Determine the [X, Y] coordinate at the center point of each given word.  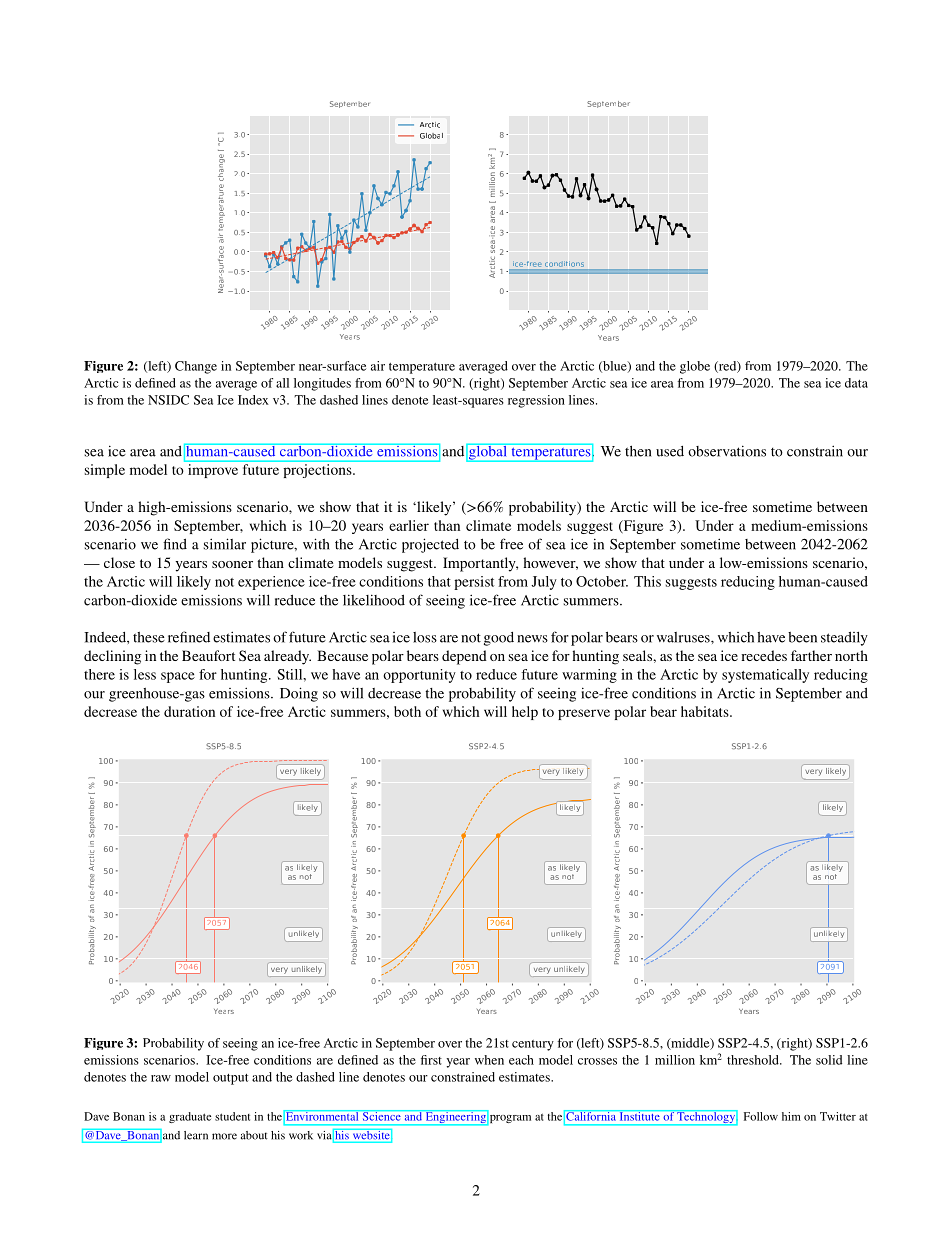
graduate [190, 1117]
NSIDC [168, 400]
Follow [761, 1116]
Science [381, 1115]
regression [536, 401]
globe [695, 367]
